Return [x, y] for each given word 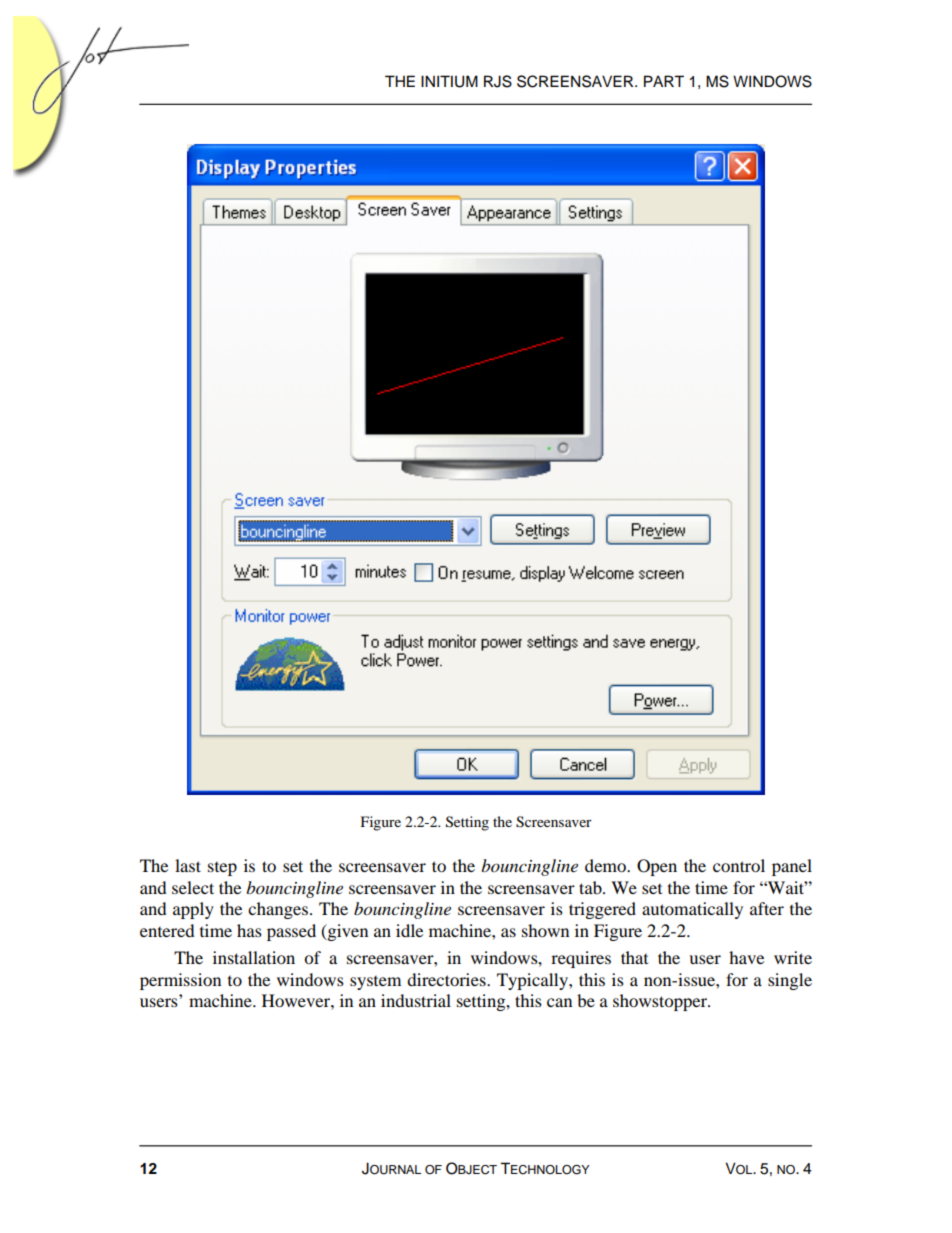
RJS [498, 81]
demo [606, 865]
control [739, 865]
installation [254, 957]
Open [657, 867]
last [188, 865]
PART [664, 81]
